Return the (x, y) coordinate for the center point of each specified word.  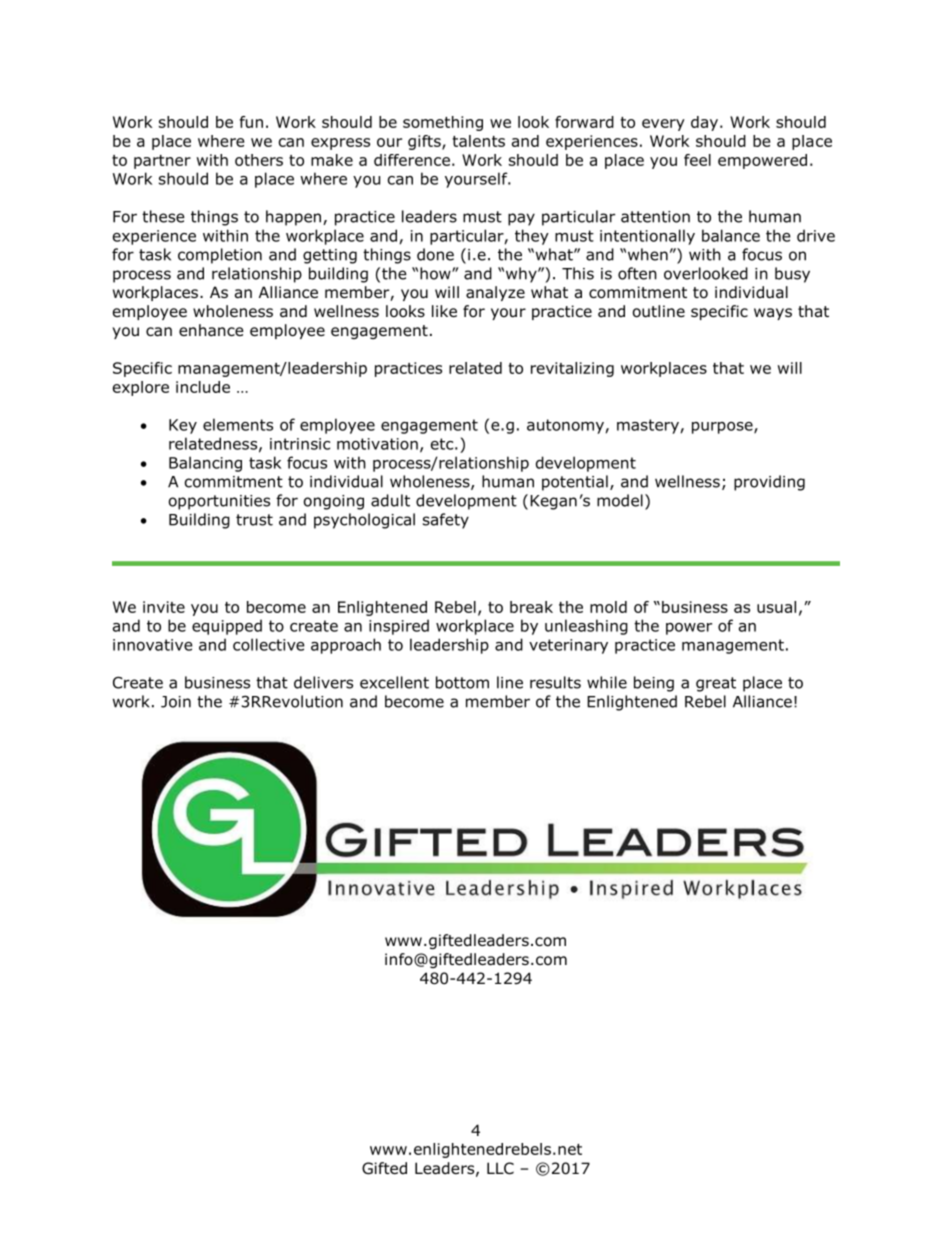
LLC (500, 1168)
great (716, 684)
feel (697, 160)
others (259, 160)
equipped (227, 627)
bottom (462, 682)
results (555, 682)
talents (478, 141)
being (654, 684)
